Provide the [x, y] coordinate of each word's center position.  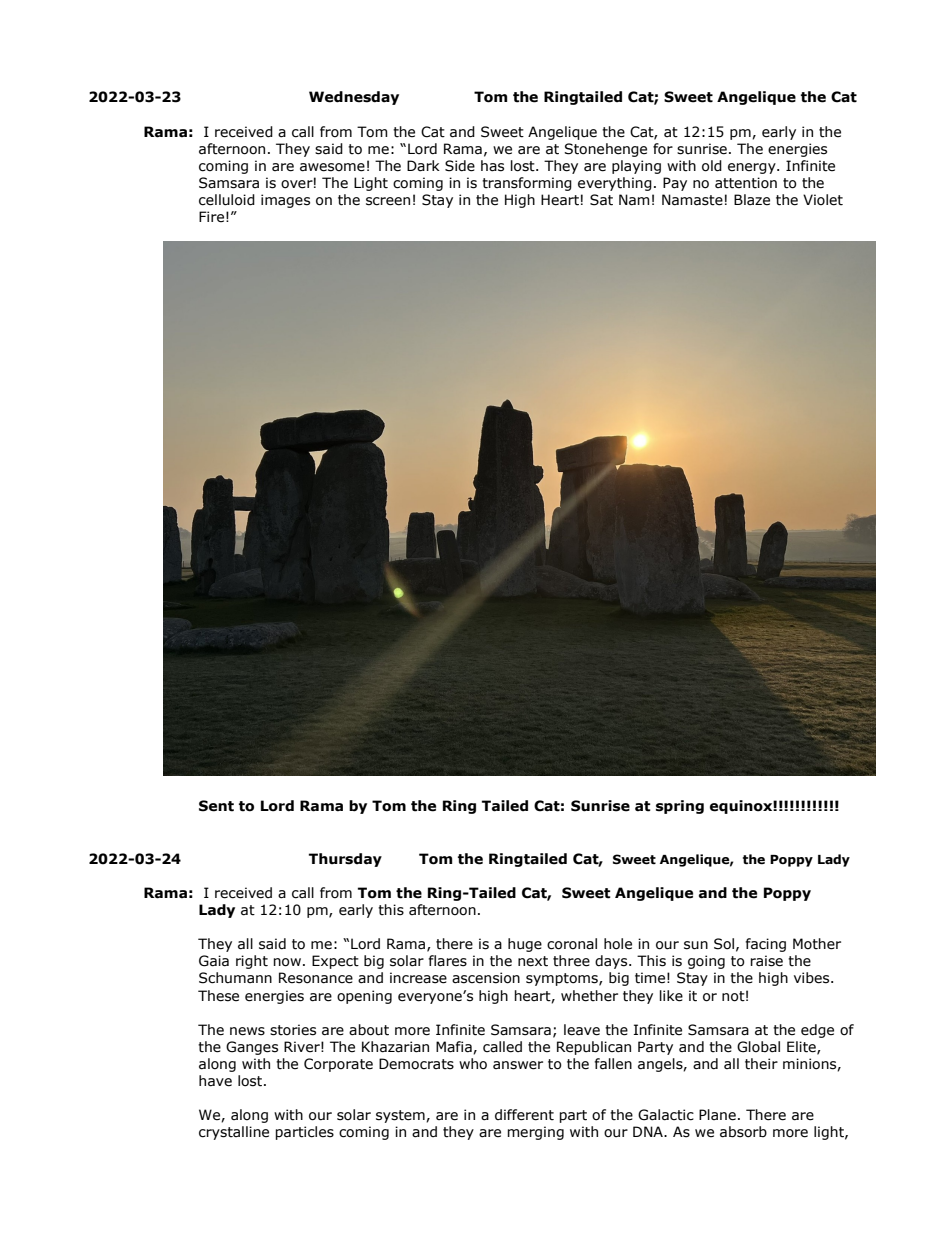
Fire [211, 217]
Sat [601, 200]
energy [753, 168]
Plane [717, 1115]
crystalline [234, 1133]
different [524, 1115]
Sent [216, 806]
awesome [332, 167]
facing [765, 945]
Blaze [752, 200]
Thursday [345, 860]
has [492, 166]
